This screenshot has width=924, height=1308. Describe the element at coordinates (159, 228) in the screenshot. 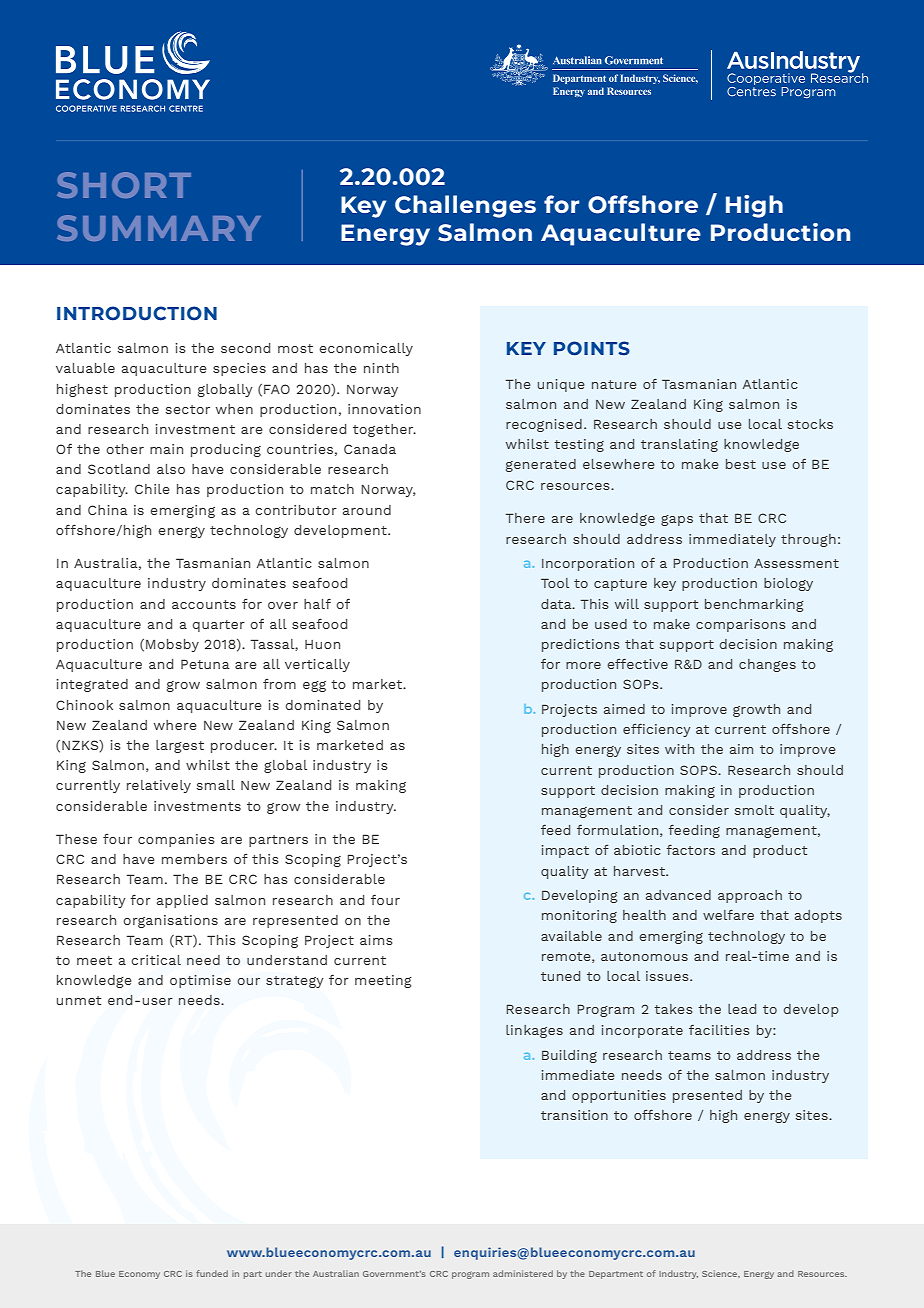

I see `SUMMARY` at that location.
